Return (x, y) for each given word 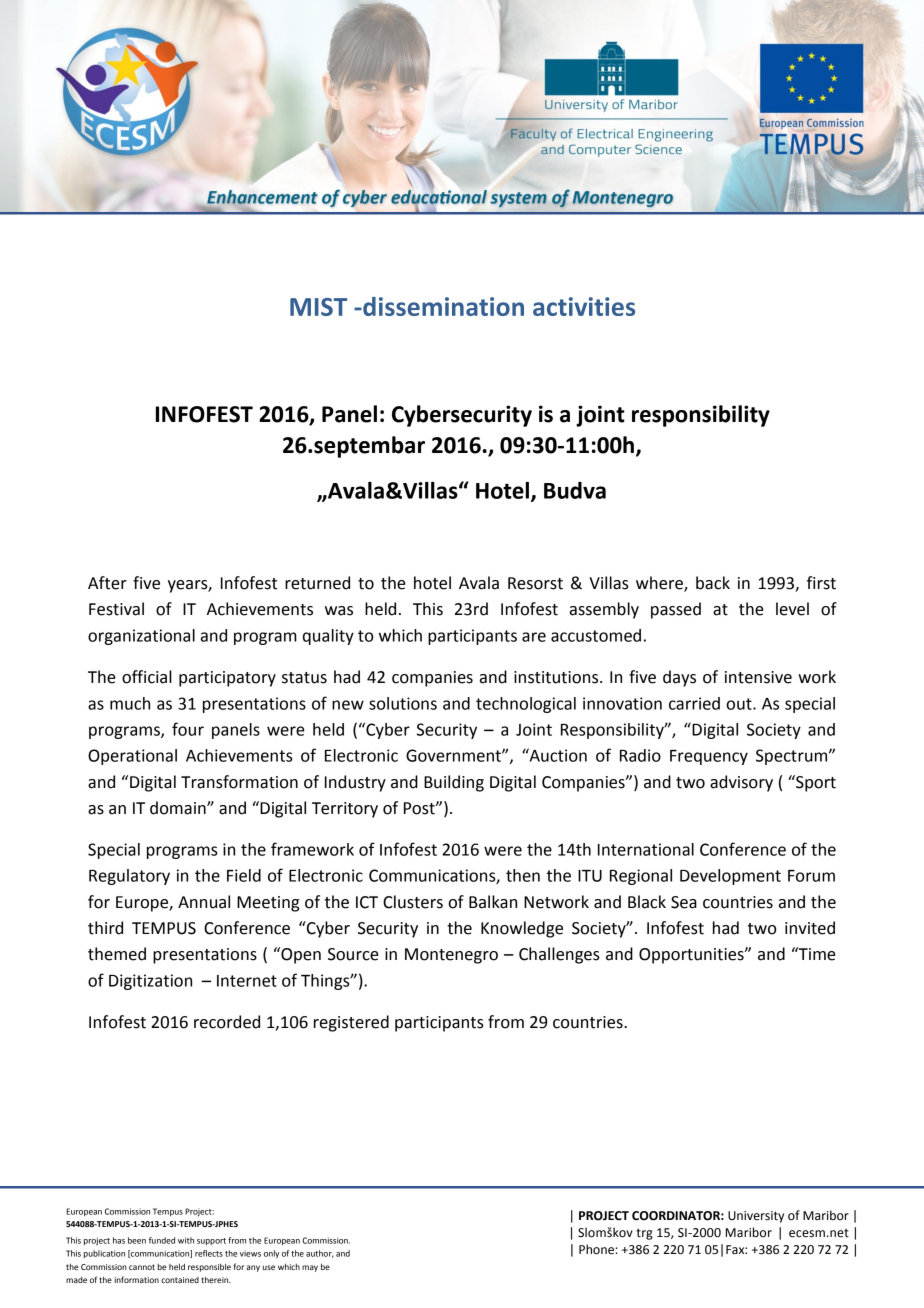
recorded (227, 1022)
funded (162, 1240)
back (713, 583)
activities (584, 306)
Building (454, 783)
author (320, 1254)
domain (179, 808)
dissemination (442, 306)
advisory (741, 783)
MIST (318, 307)
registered (351, 1023)
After (107, 583)
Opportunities (692, 956)
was (339, 611)
